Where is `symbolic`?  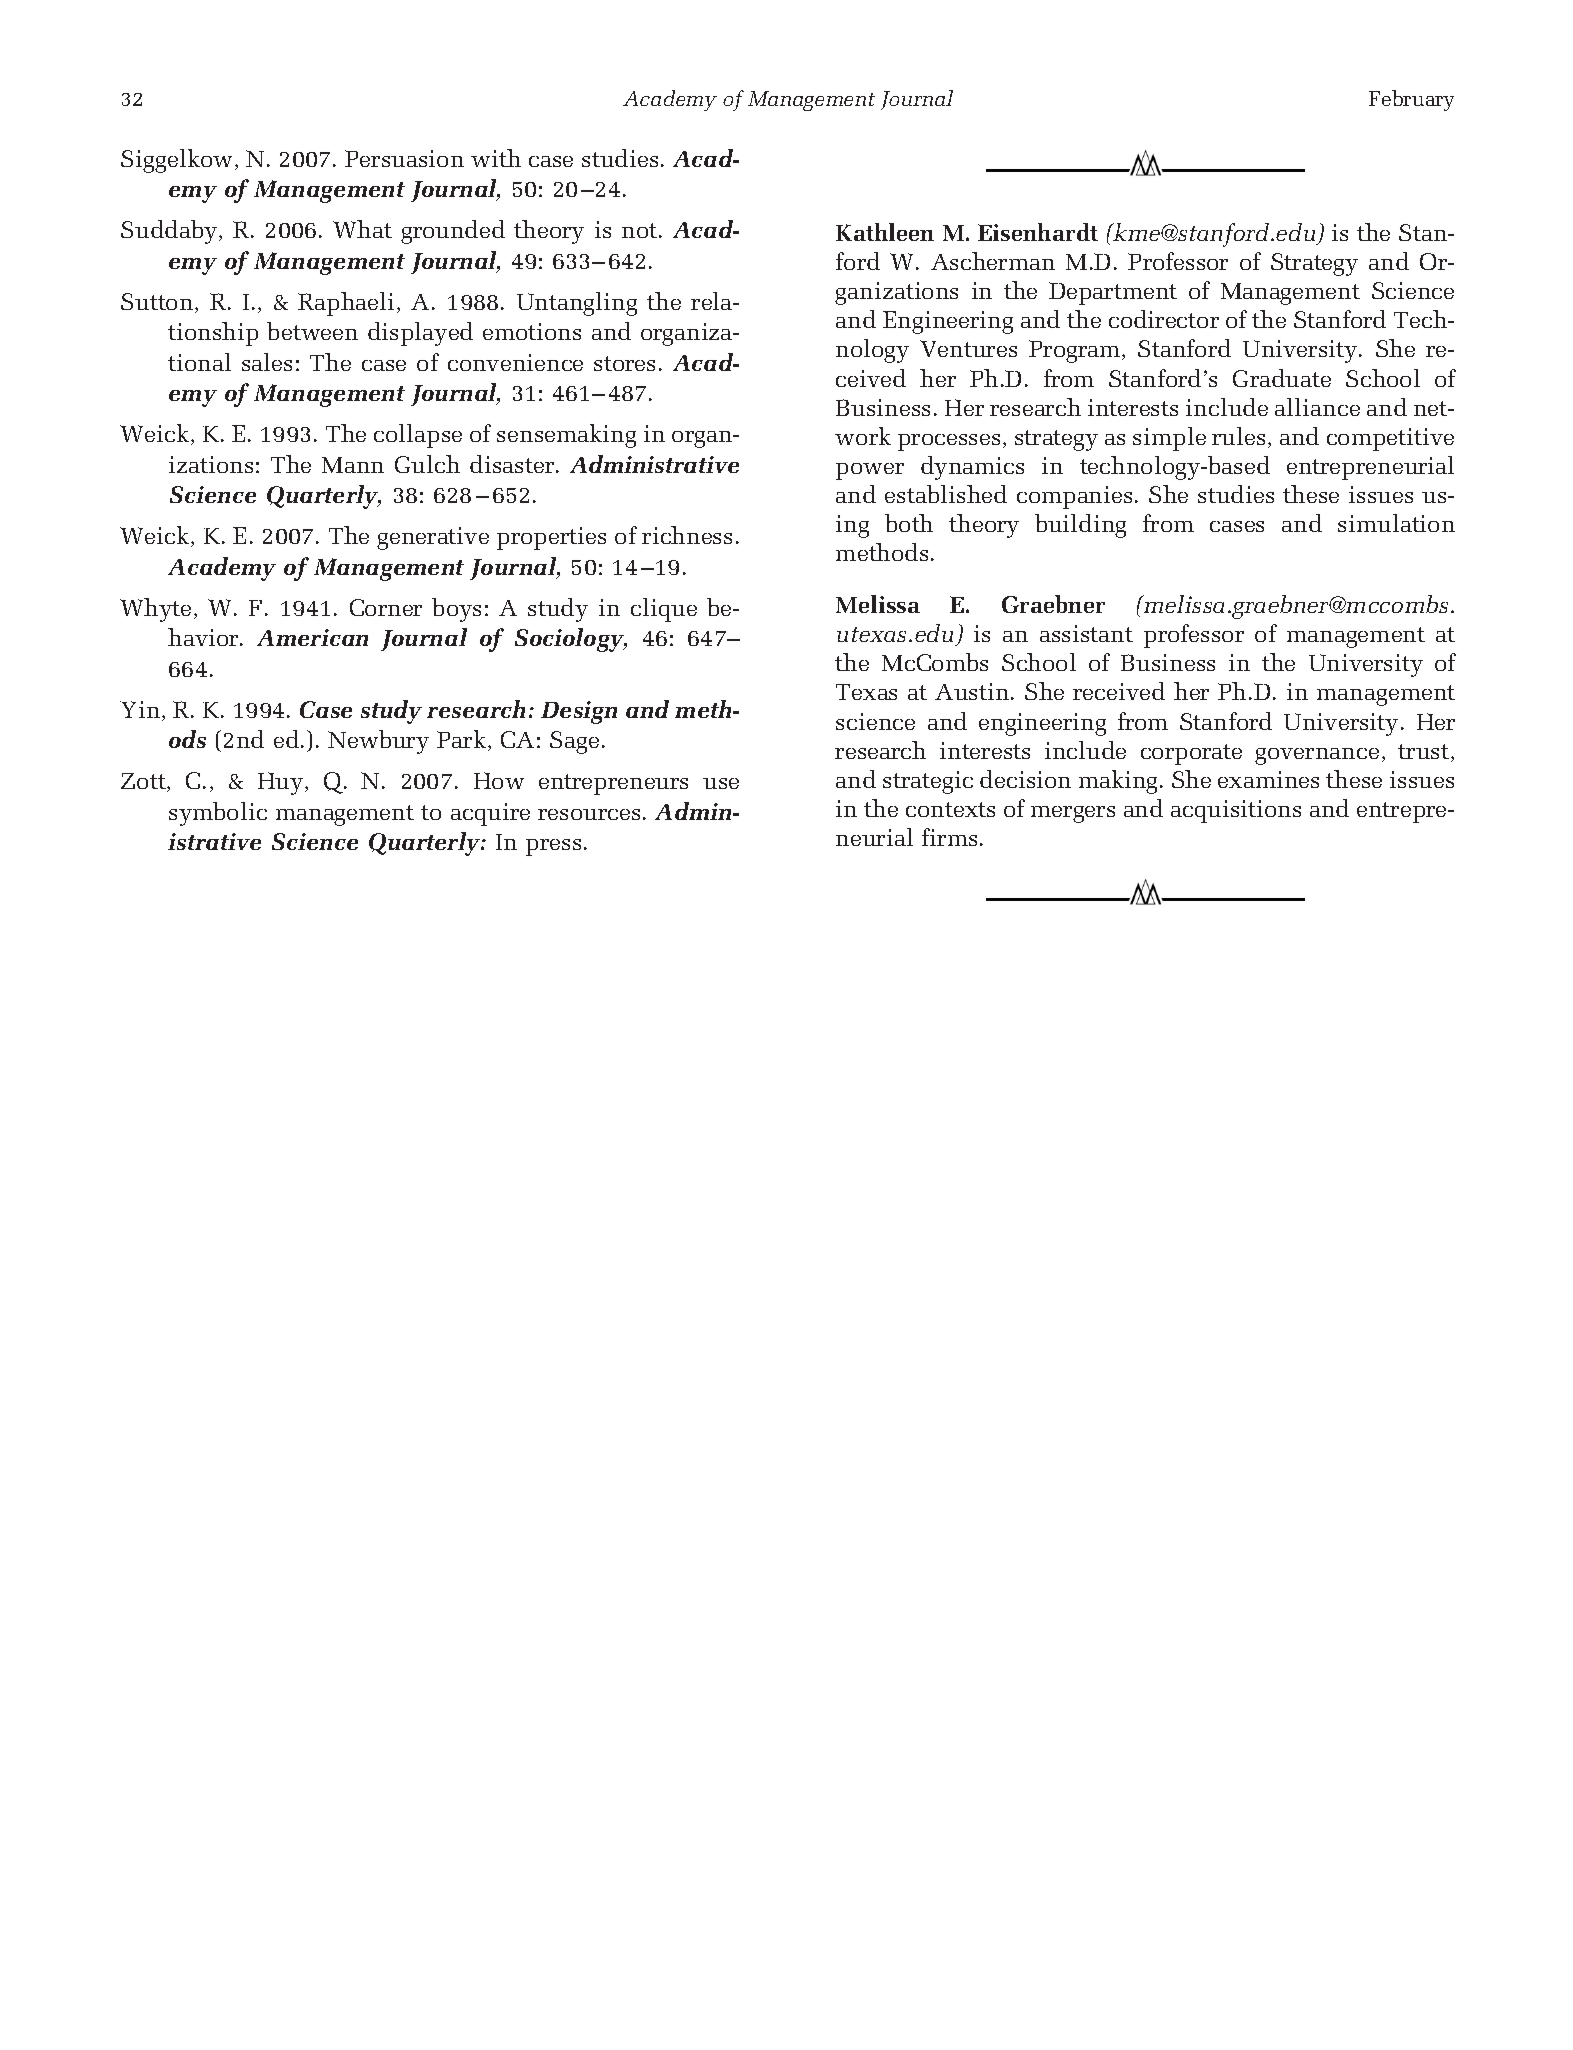
symbolic is located at coordinates (218, 814).
